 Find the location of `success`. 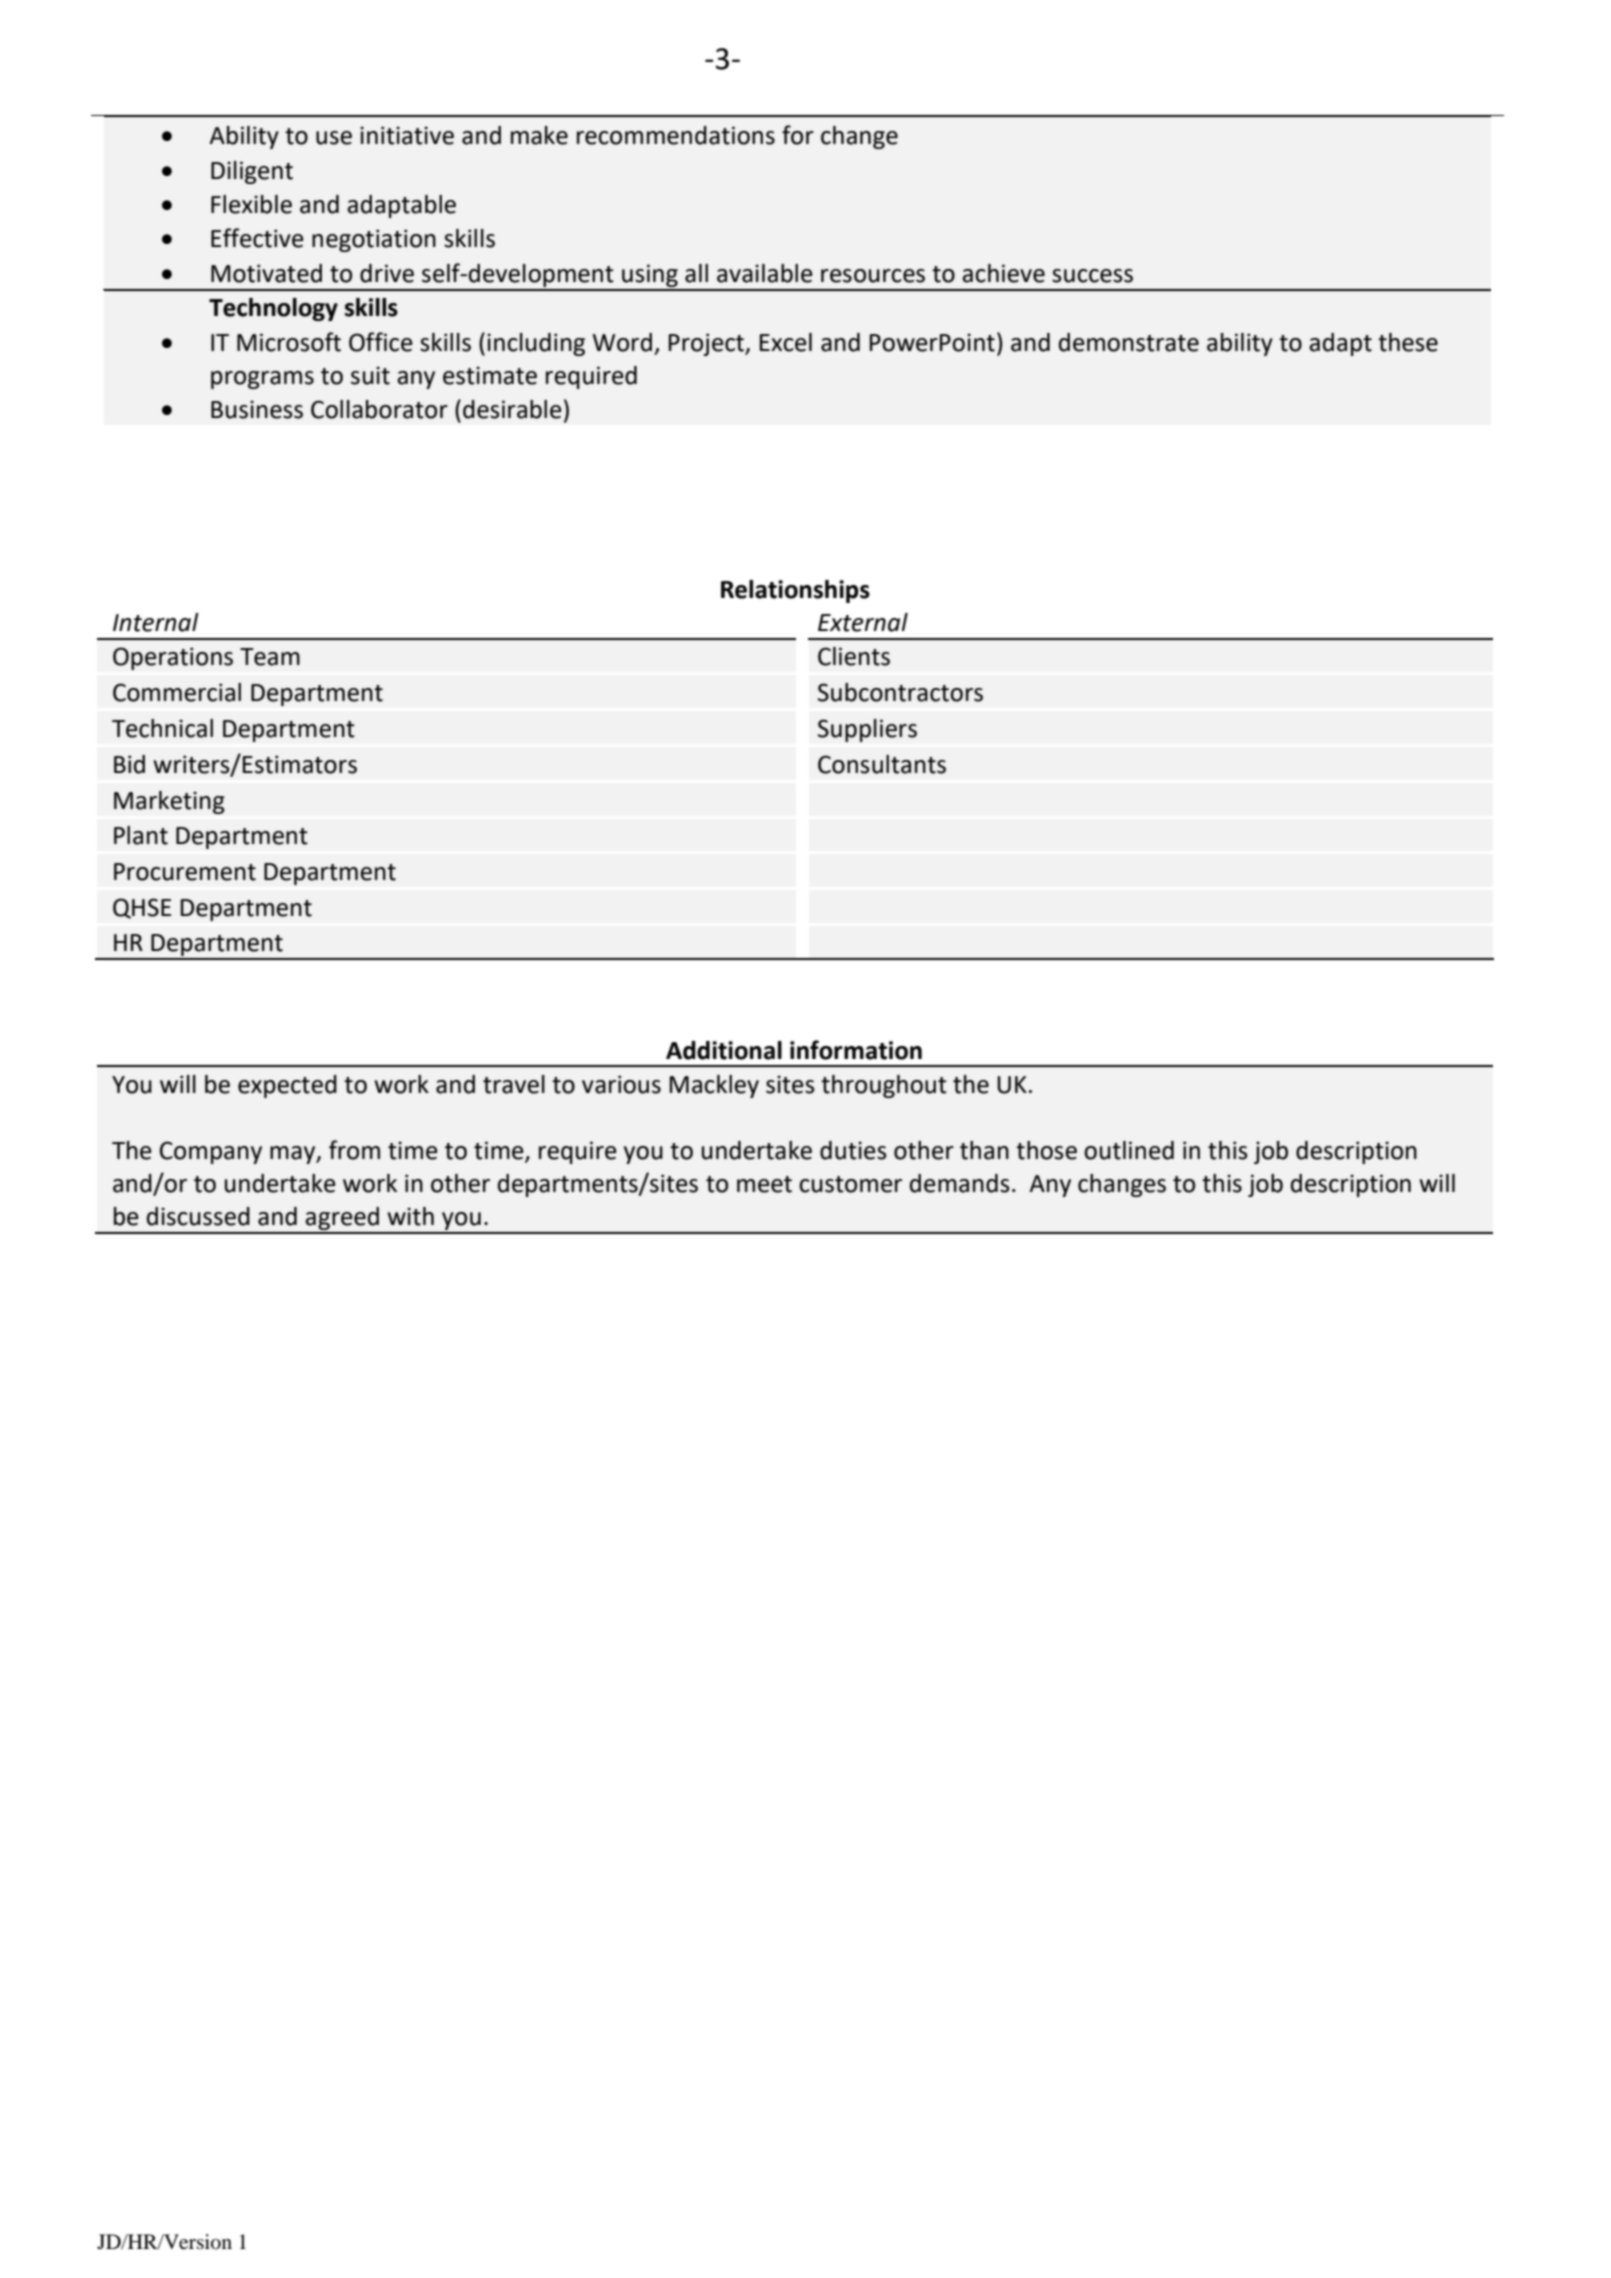

success is located at coordinates (1092, 276).
